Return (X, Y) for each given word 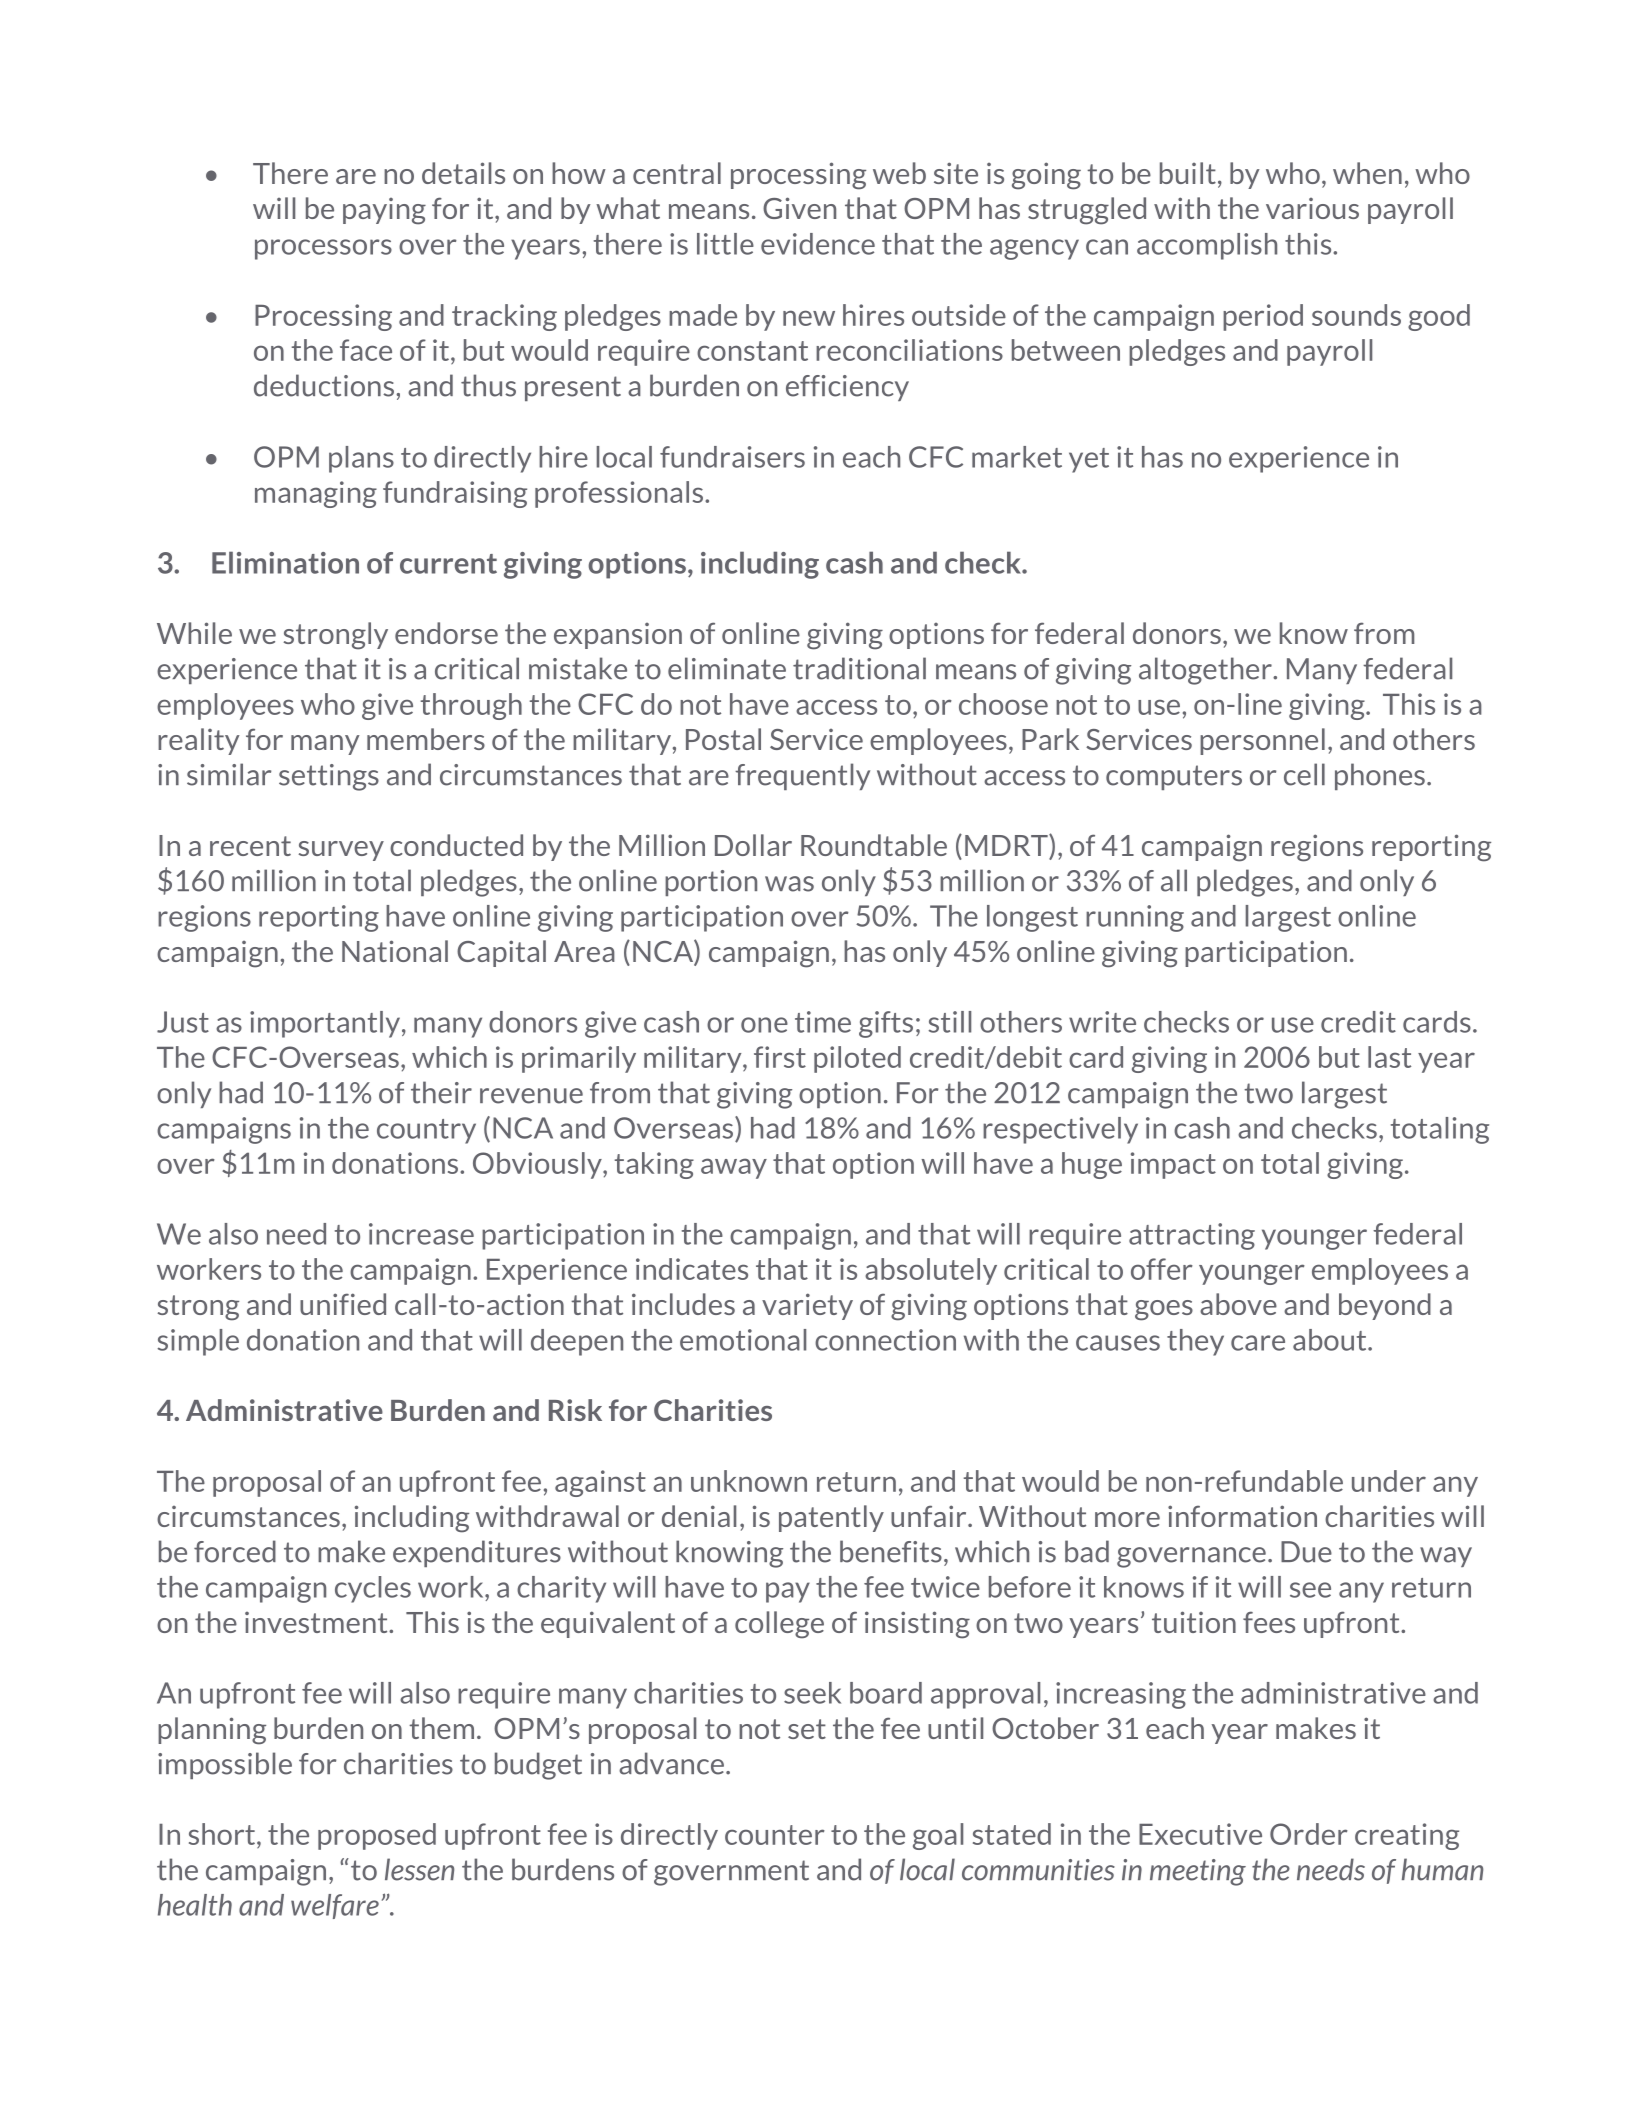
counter (775, 1835)
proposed (377, 1836)
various (1312, 208)
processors (323, 249)
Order (1309, 1834)
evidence (818, 244)
